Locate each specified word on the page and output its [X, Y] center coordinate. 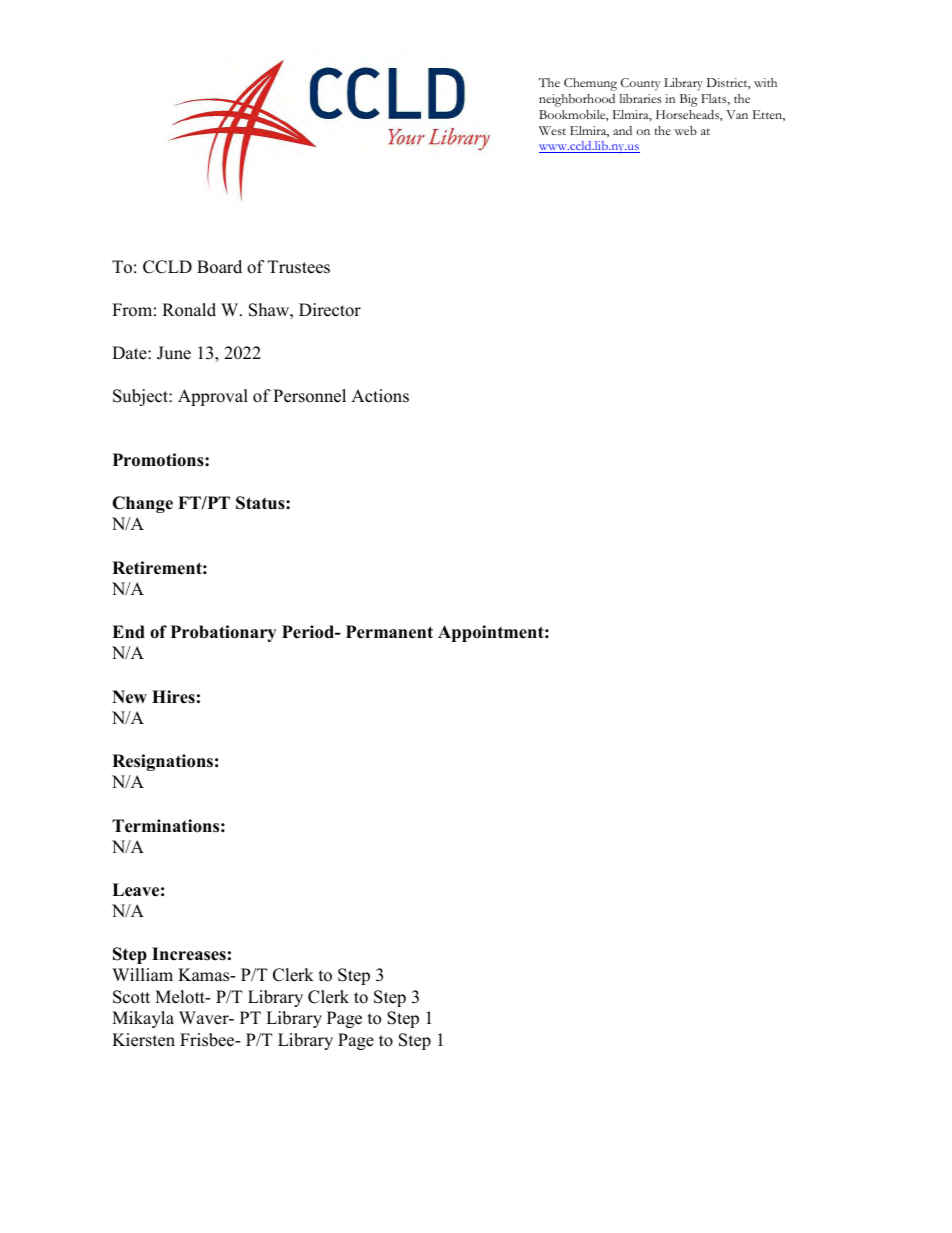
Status [261, 503]
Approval [213, 397]
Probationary [223, 633]
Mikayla [143, 1019]
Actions [380, 396]
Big [689, 100]
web [685, 130]
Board [219, 267]
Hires [173, 697]
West [552, 130]
